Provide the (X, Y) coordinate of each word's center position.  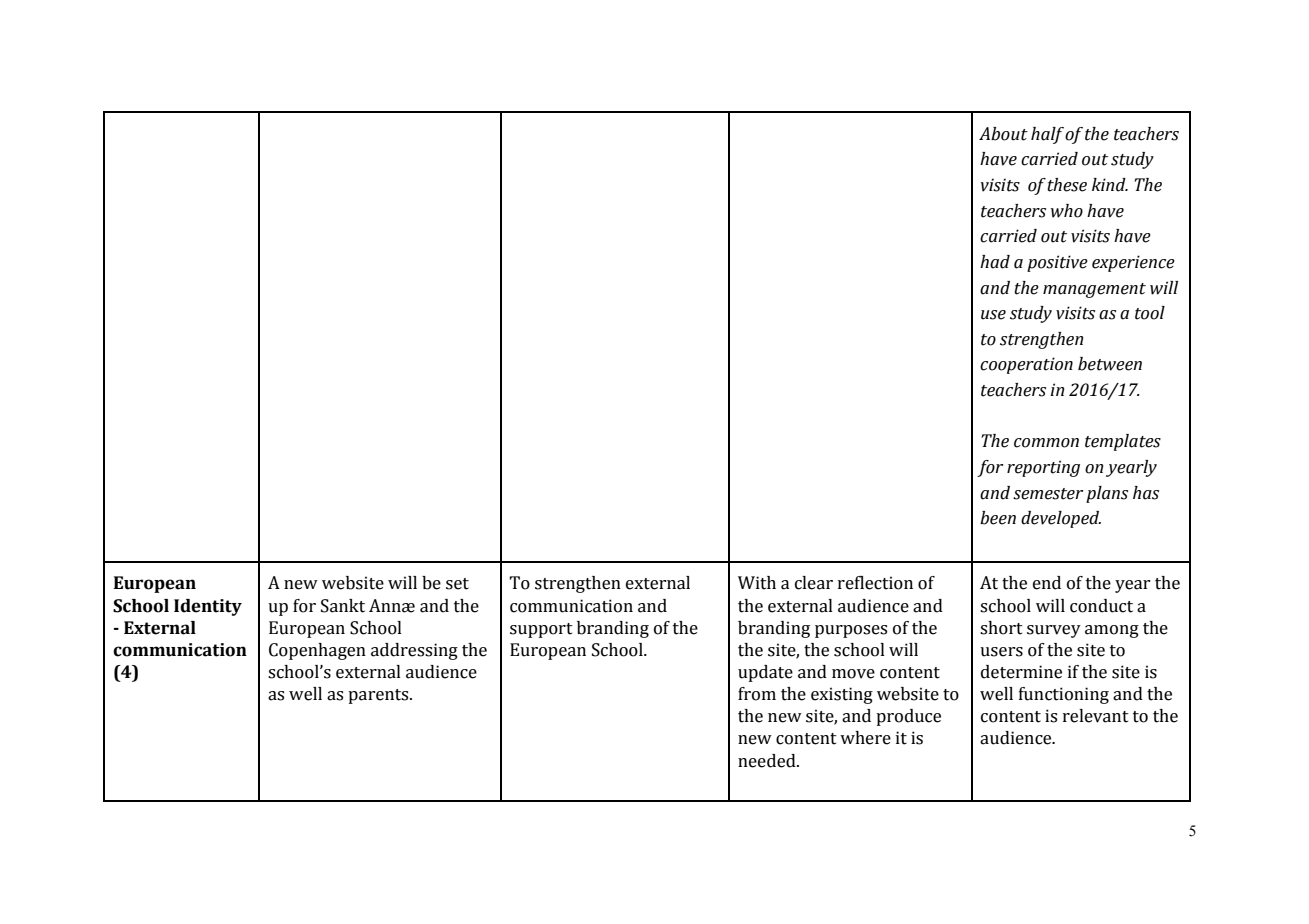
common (1046, 443)
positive (1057, 263)
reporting (1043, 468)
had (995, 262)
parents (379, 696)
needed (768, 761)
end (1047, 583)
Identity (208, 607)
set (457, 584)
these (1067, 185)
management (1094, 290)
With (757, 583)
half (1047, 135)
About (1003, 134)
